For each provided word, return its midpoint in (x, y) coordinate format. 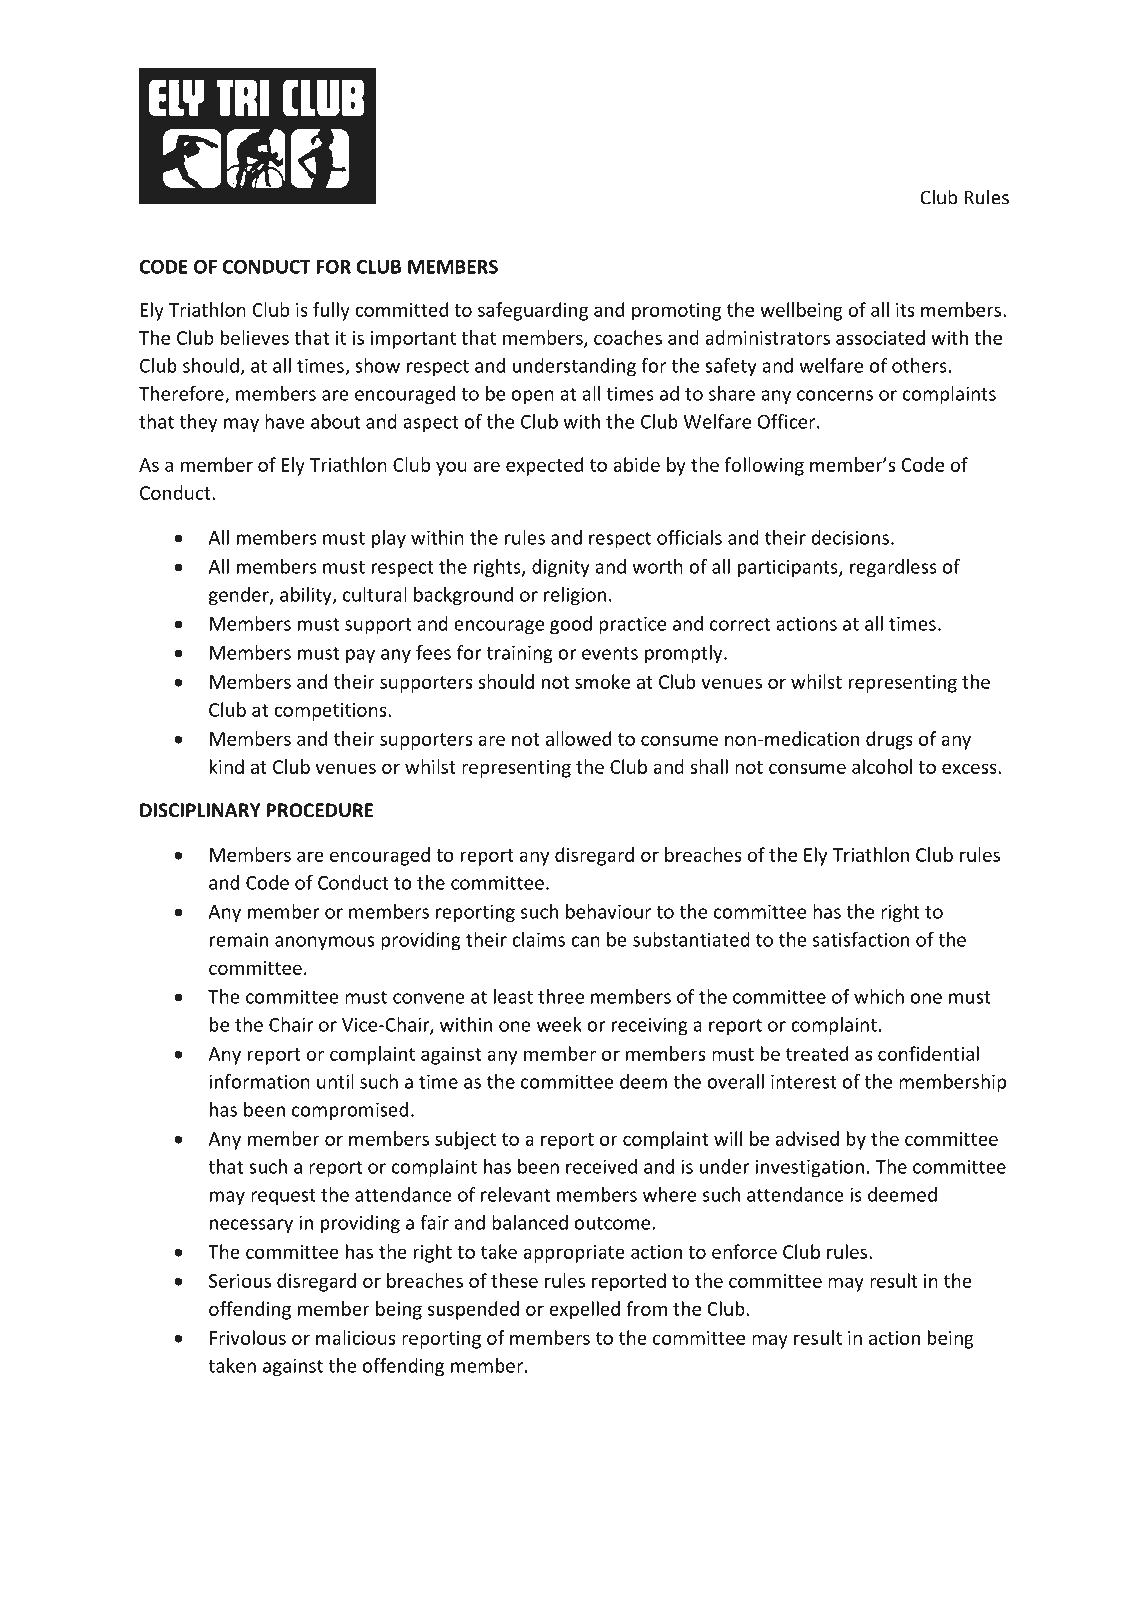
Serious (240, 1281)
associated (880, 337)
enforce (744, 1251)
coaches (628, 337)
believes (255, 337)
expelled (584, 1310)
